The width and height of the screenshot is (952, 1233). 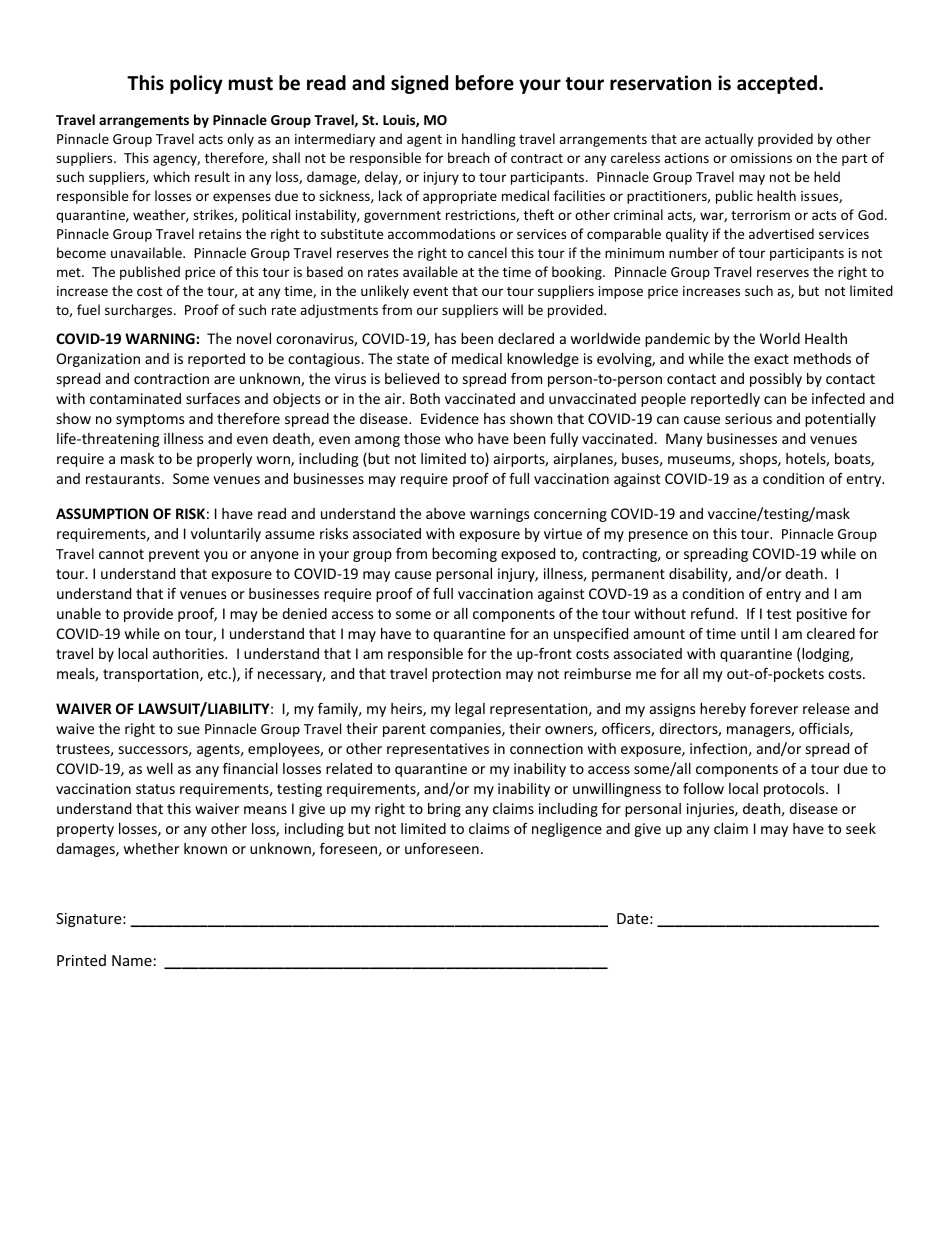 What do you see at coordinates (425, 398) in the screenshot?
I see `Both` at bounding box center [425, 398].
